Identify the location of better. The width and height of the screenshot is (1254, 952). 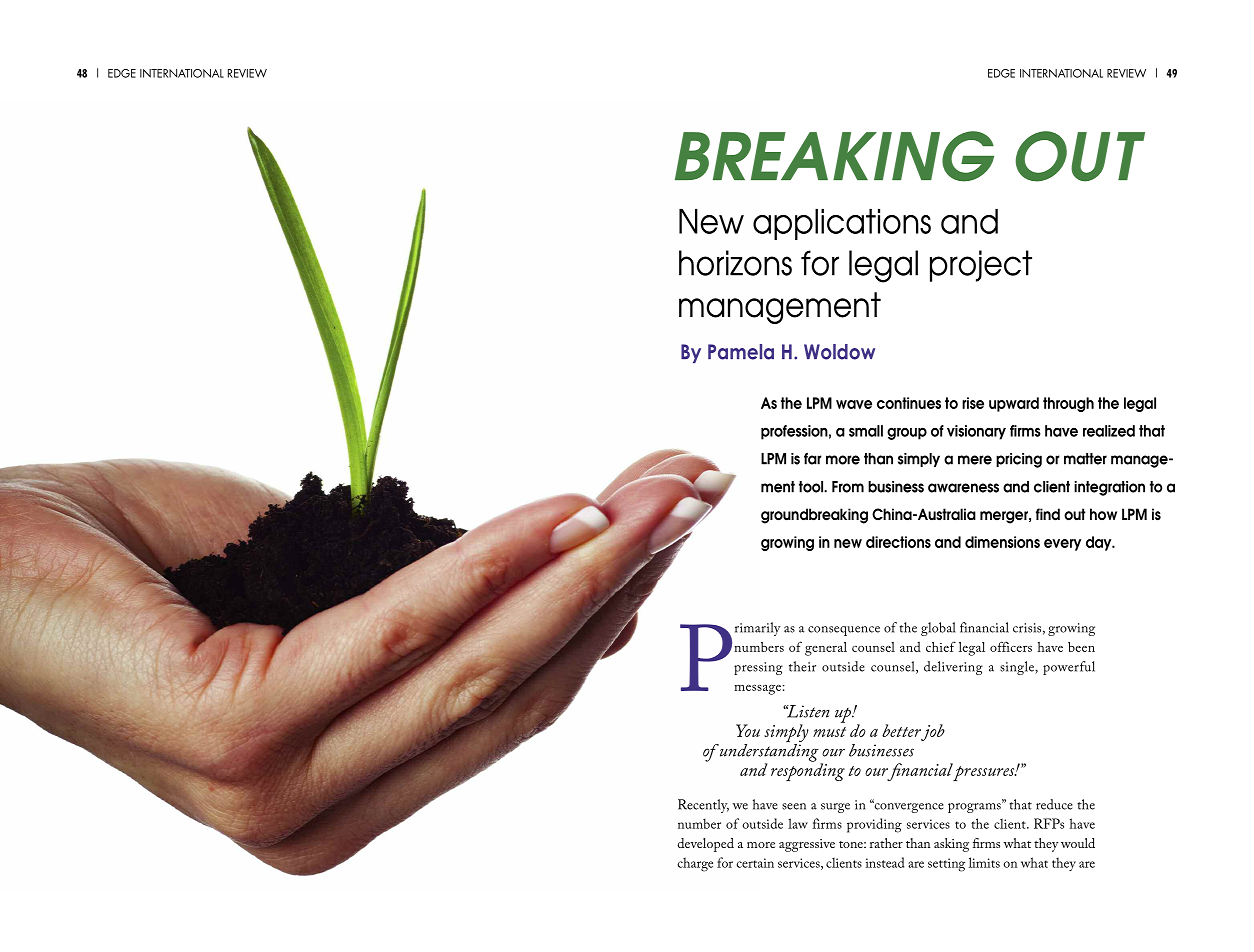
(901, 730).
